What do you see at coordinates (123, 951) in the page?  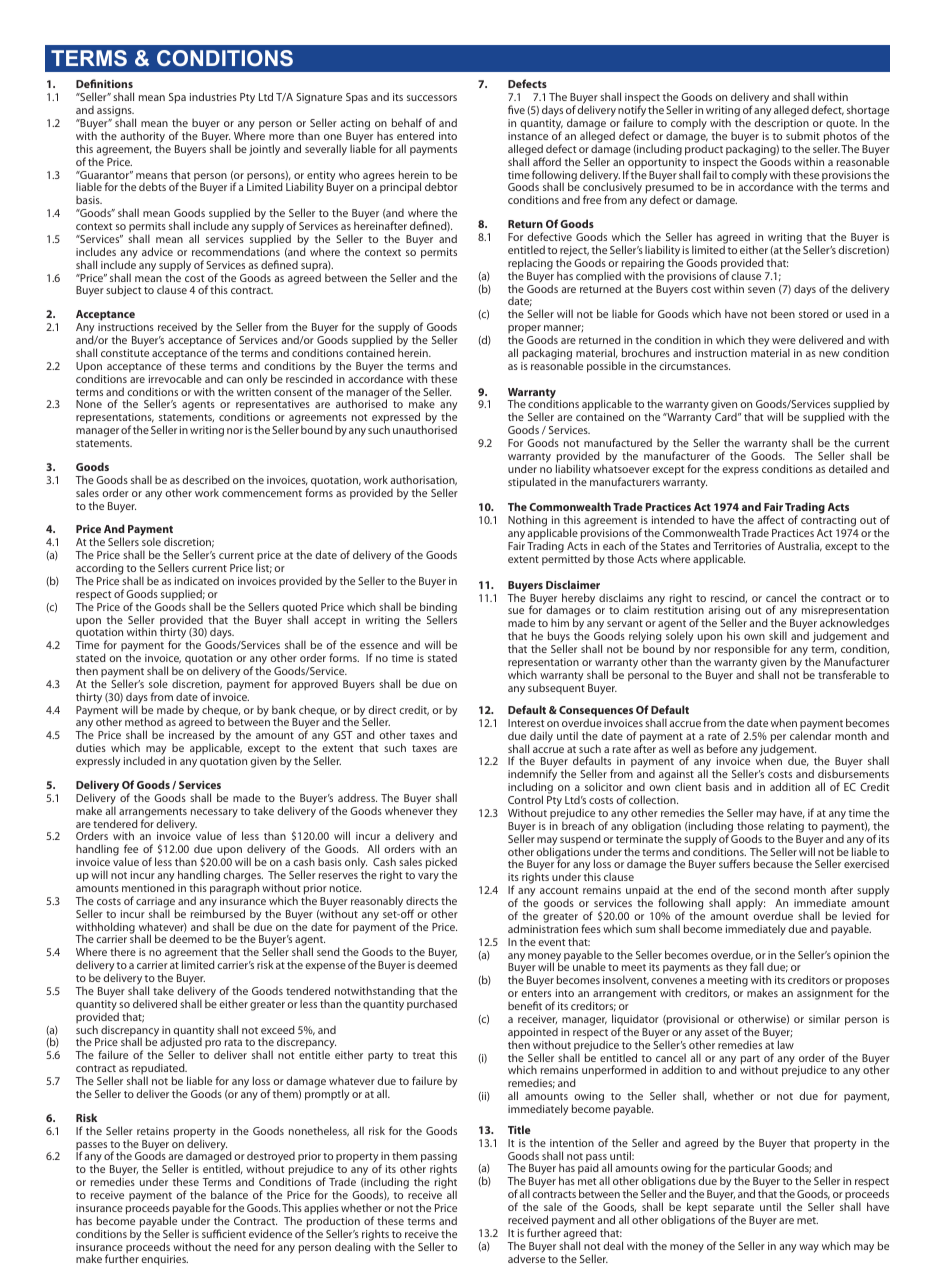 I see `there` at bounding box center [123, 951].
